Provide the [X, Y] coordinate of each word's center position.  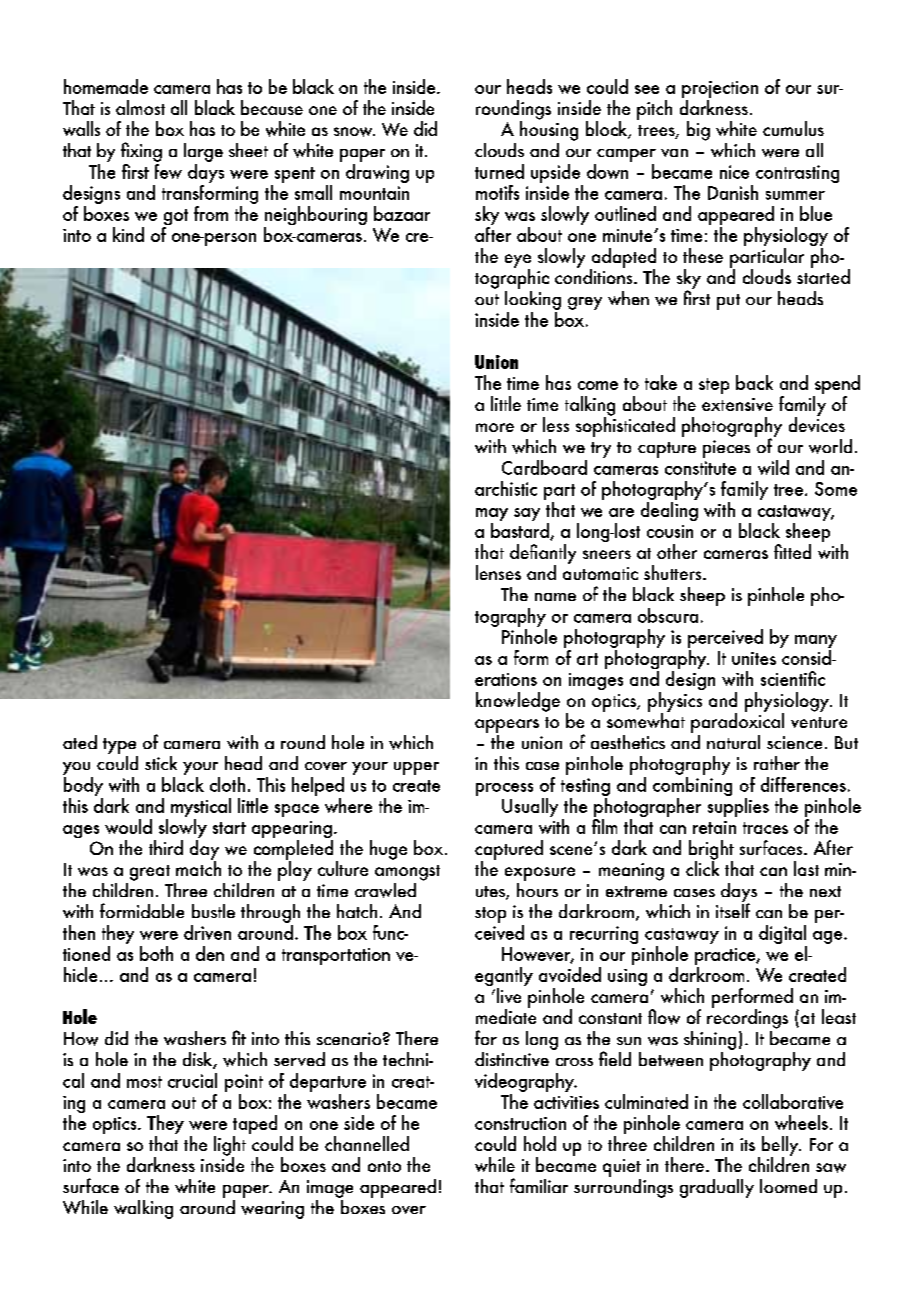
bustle [213, 911]
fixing [141, 152]
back [754, 382]
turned [499, 171]
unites [754, 658]
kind [128, 234]
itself [733, 909]
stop [490, 915]
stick [161, 763]
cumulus [793, 128]
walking [143, 1209]
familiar [539, 1185]
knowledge [518, 702]
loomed [788, 1186]
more [495, 427]
